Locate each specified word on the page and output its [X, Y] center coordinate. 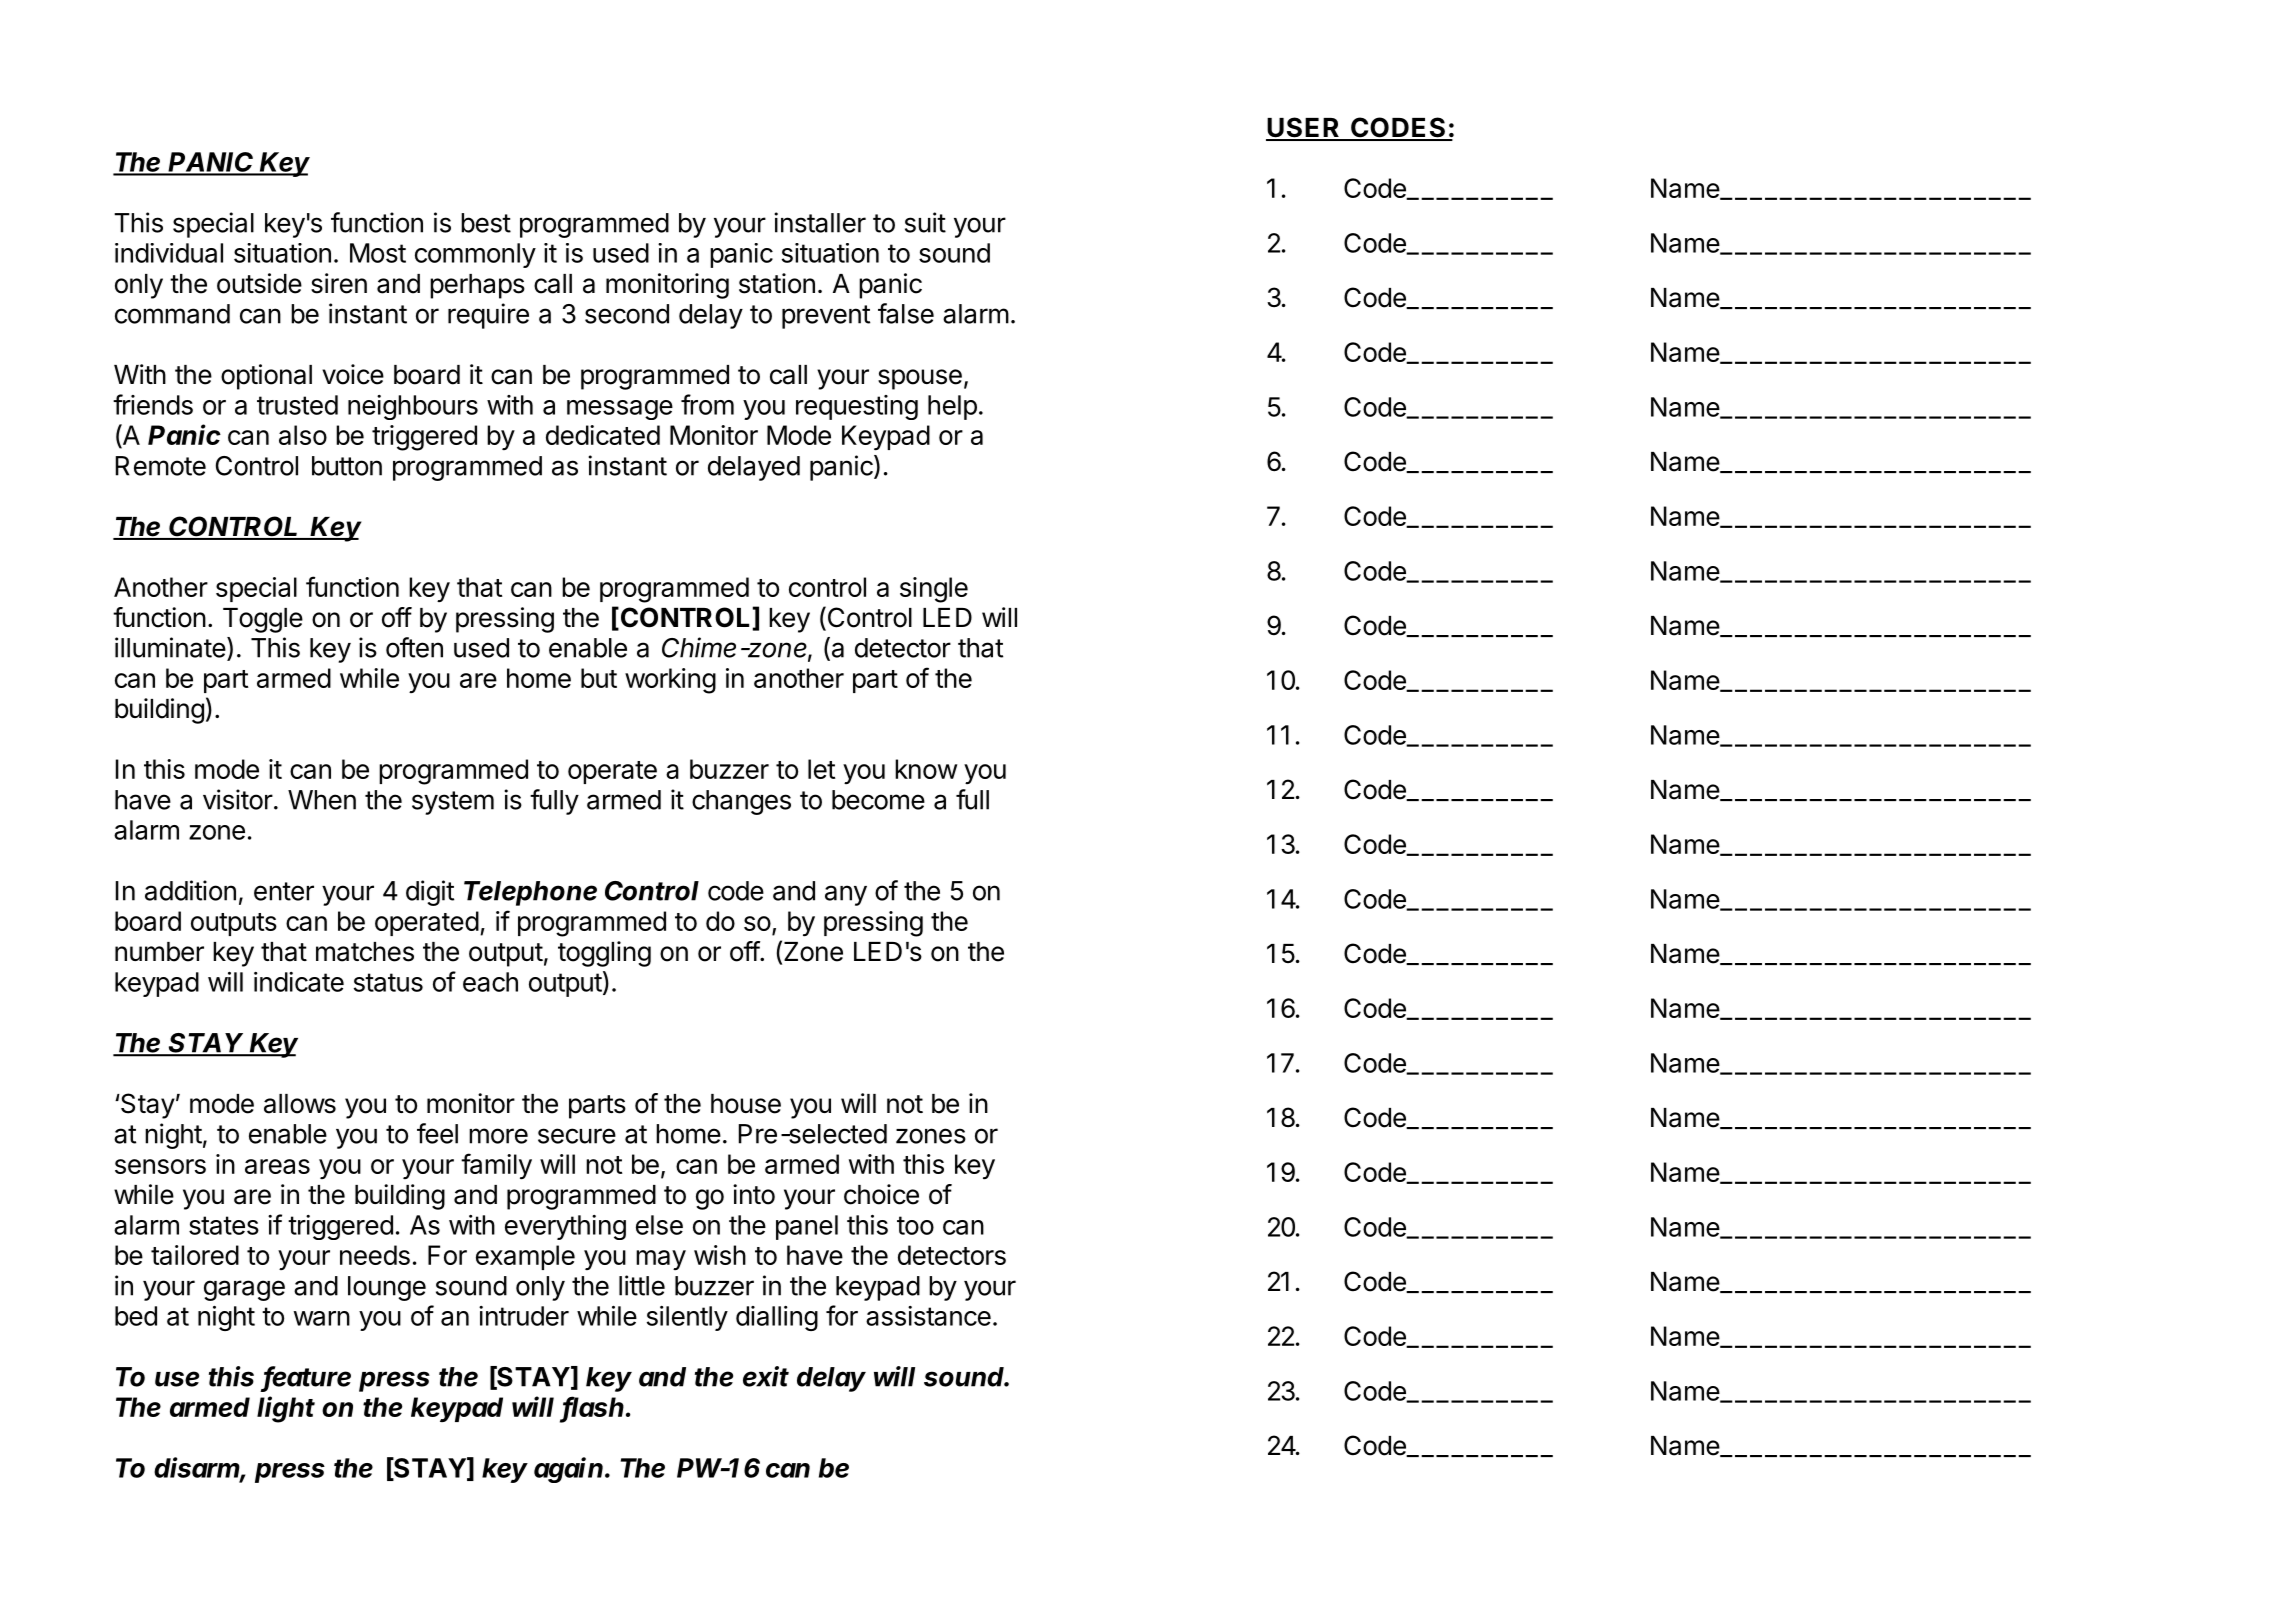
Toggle [263, 620]
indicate [299, 982]
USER [1304, 128]
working [670, 681]
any [846, 895]
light [286, 1409]
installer [820, 222]
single [934, 590]
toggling [604, 954]
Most [378, 253]
